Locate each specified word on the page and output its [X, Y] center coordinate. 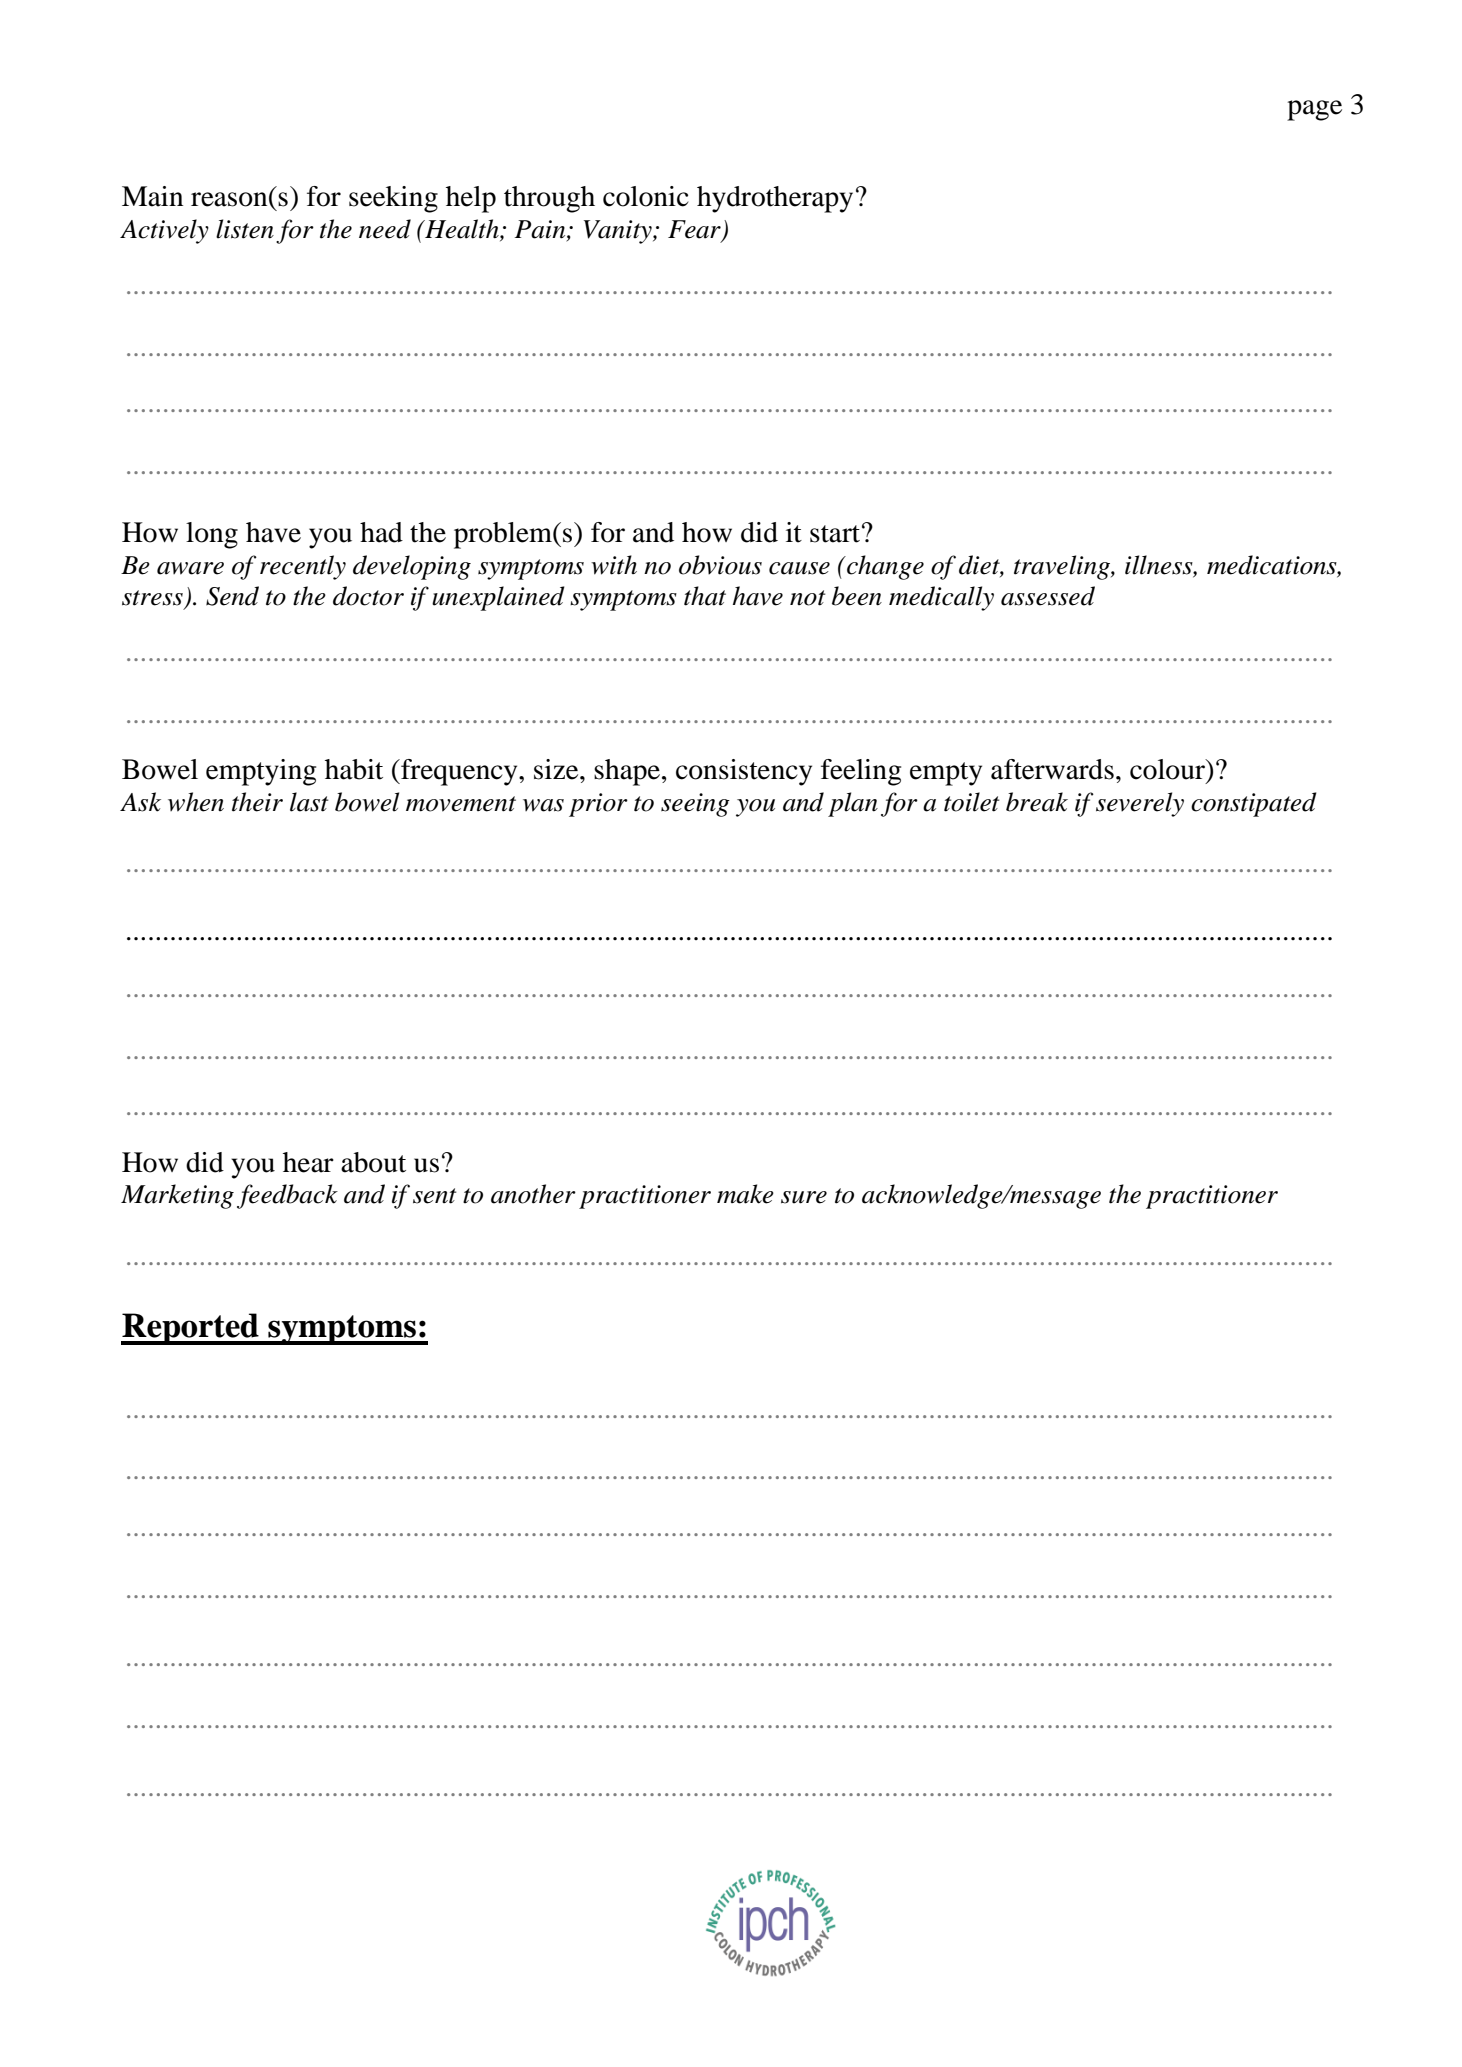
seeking [393, 199]
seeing [695, 805]
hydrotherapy [775, 199]
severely [1140, 804]
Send [232, 596]
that [705, 596]
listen [245, 229]
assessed [1048, 596]
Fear [695, 230]
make [745, 1194]
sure [804, 1197]
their [257, 802]
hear [308, 1162]
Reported [191, 1329]
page [1314, 110]
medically [941, 598]
